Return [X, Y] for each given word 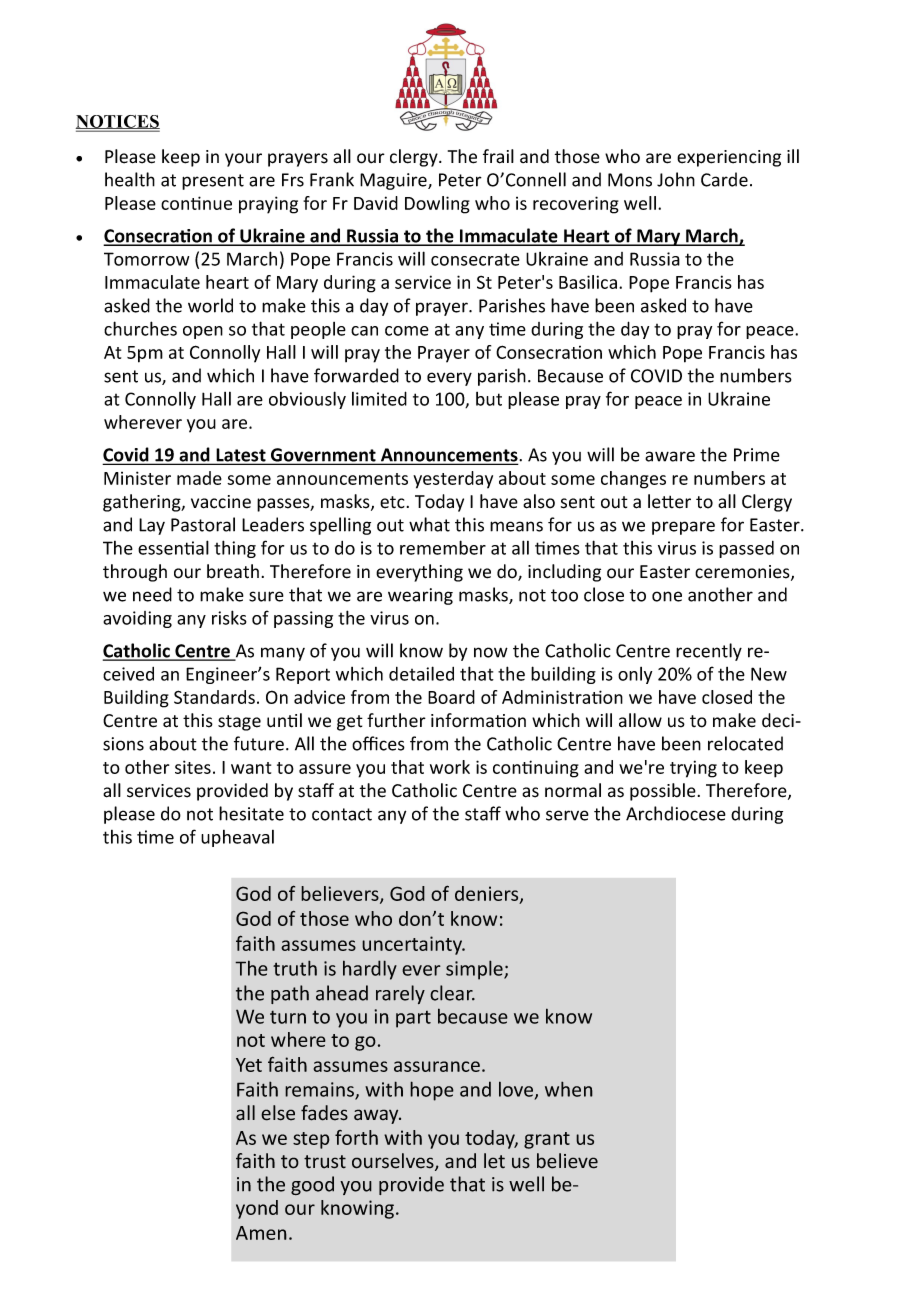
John [676, 179]
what [429, 524]
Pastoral [203, 524]
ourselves [394, 1162]
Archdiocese [676, 813]
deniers [488, 895]
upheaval [237, 838]
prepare [683, 528]
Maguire [394, 181]
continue [196, 203]
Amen [261, 1233]
